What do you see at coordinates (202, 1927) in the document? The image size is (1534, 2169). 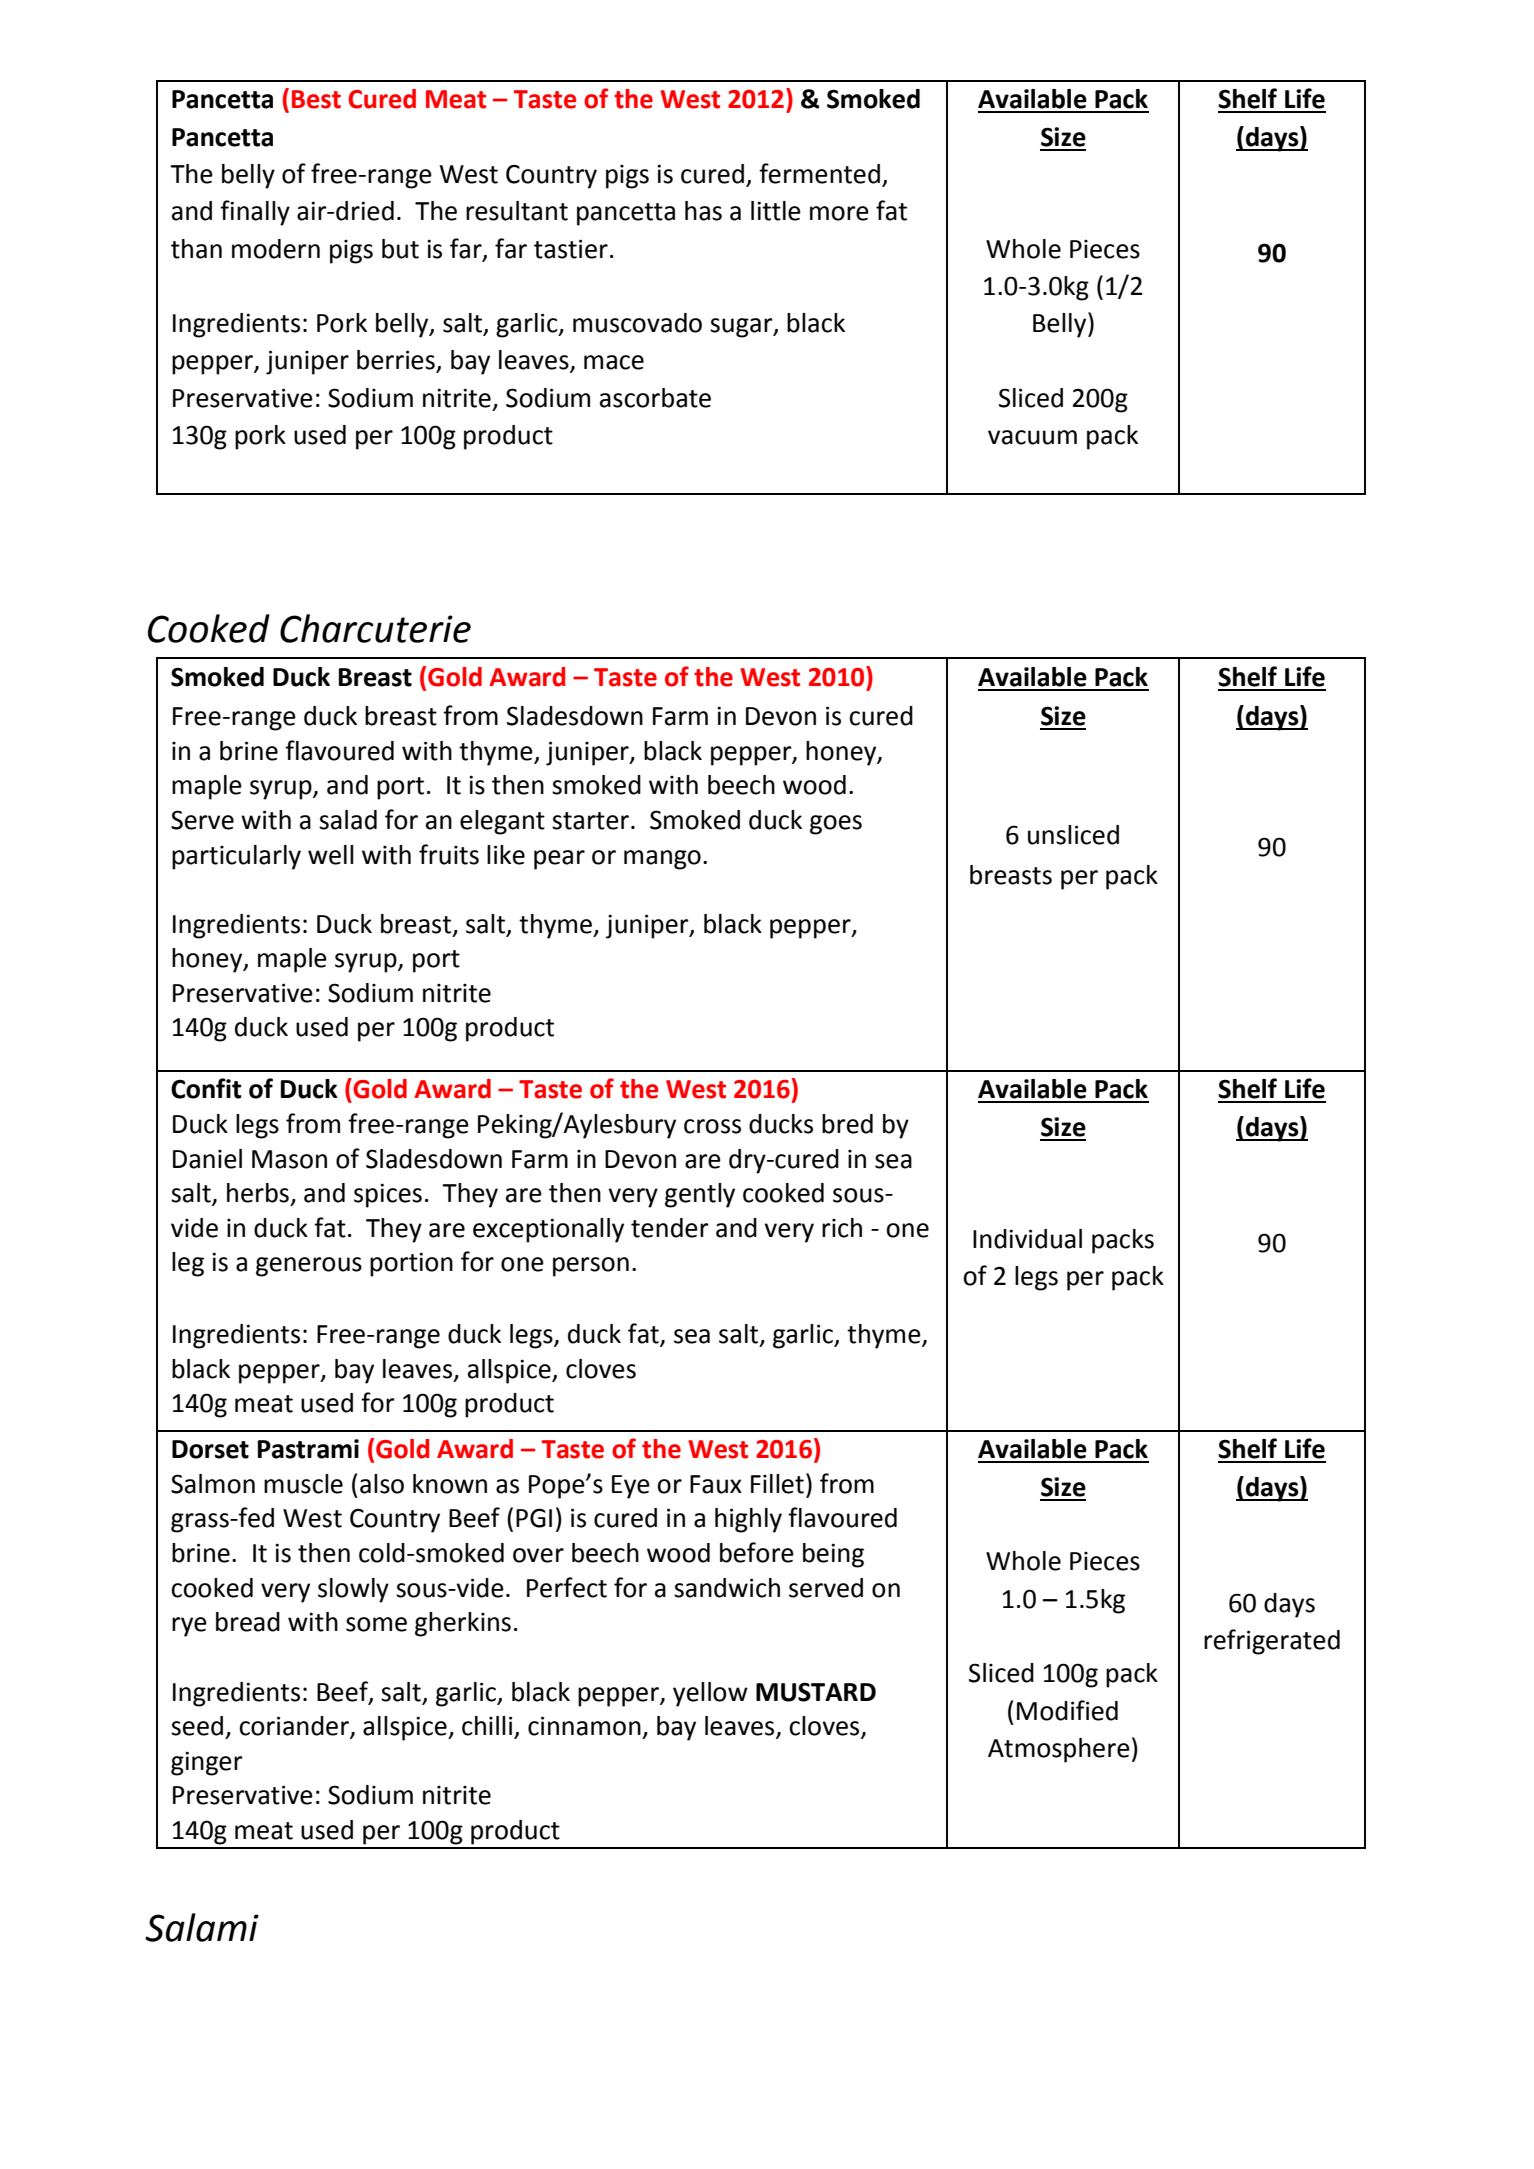 I see `Salami` at bounding box center [202, 1927].
